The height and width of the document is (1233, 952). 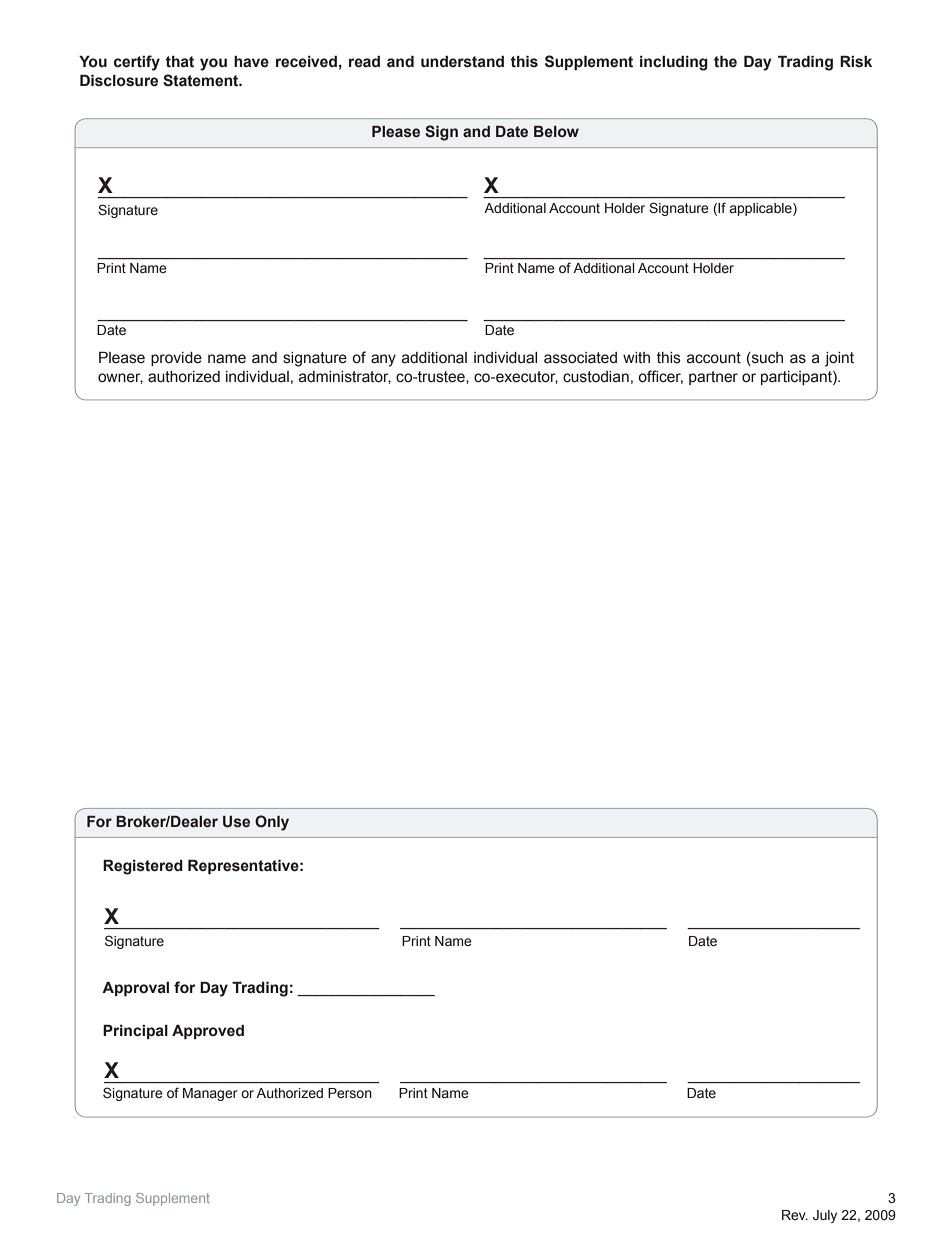 I want to click on Manager, so click(x=210, y=1094).
